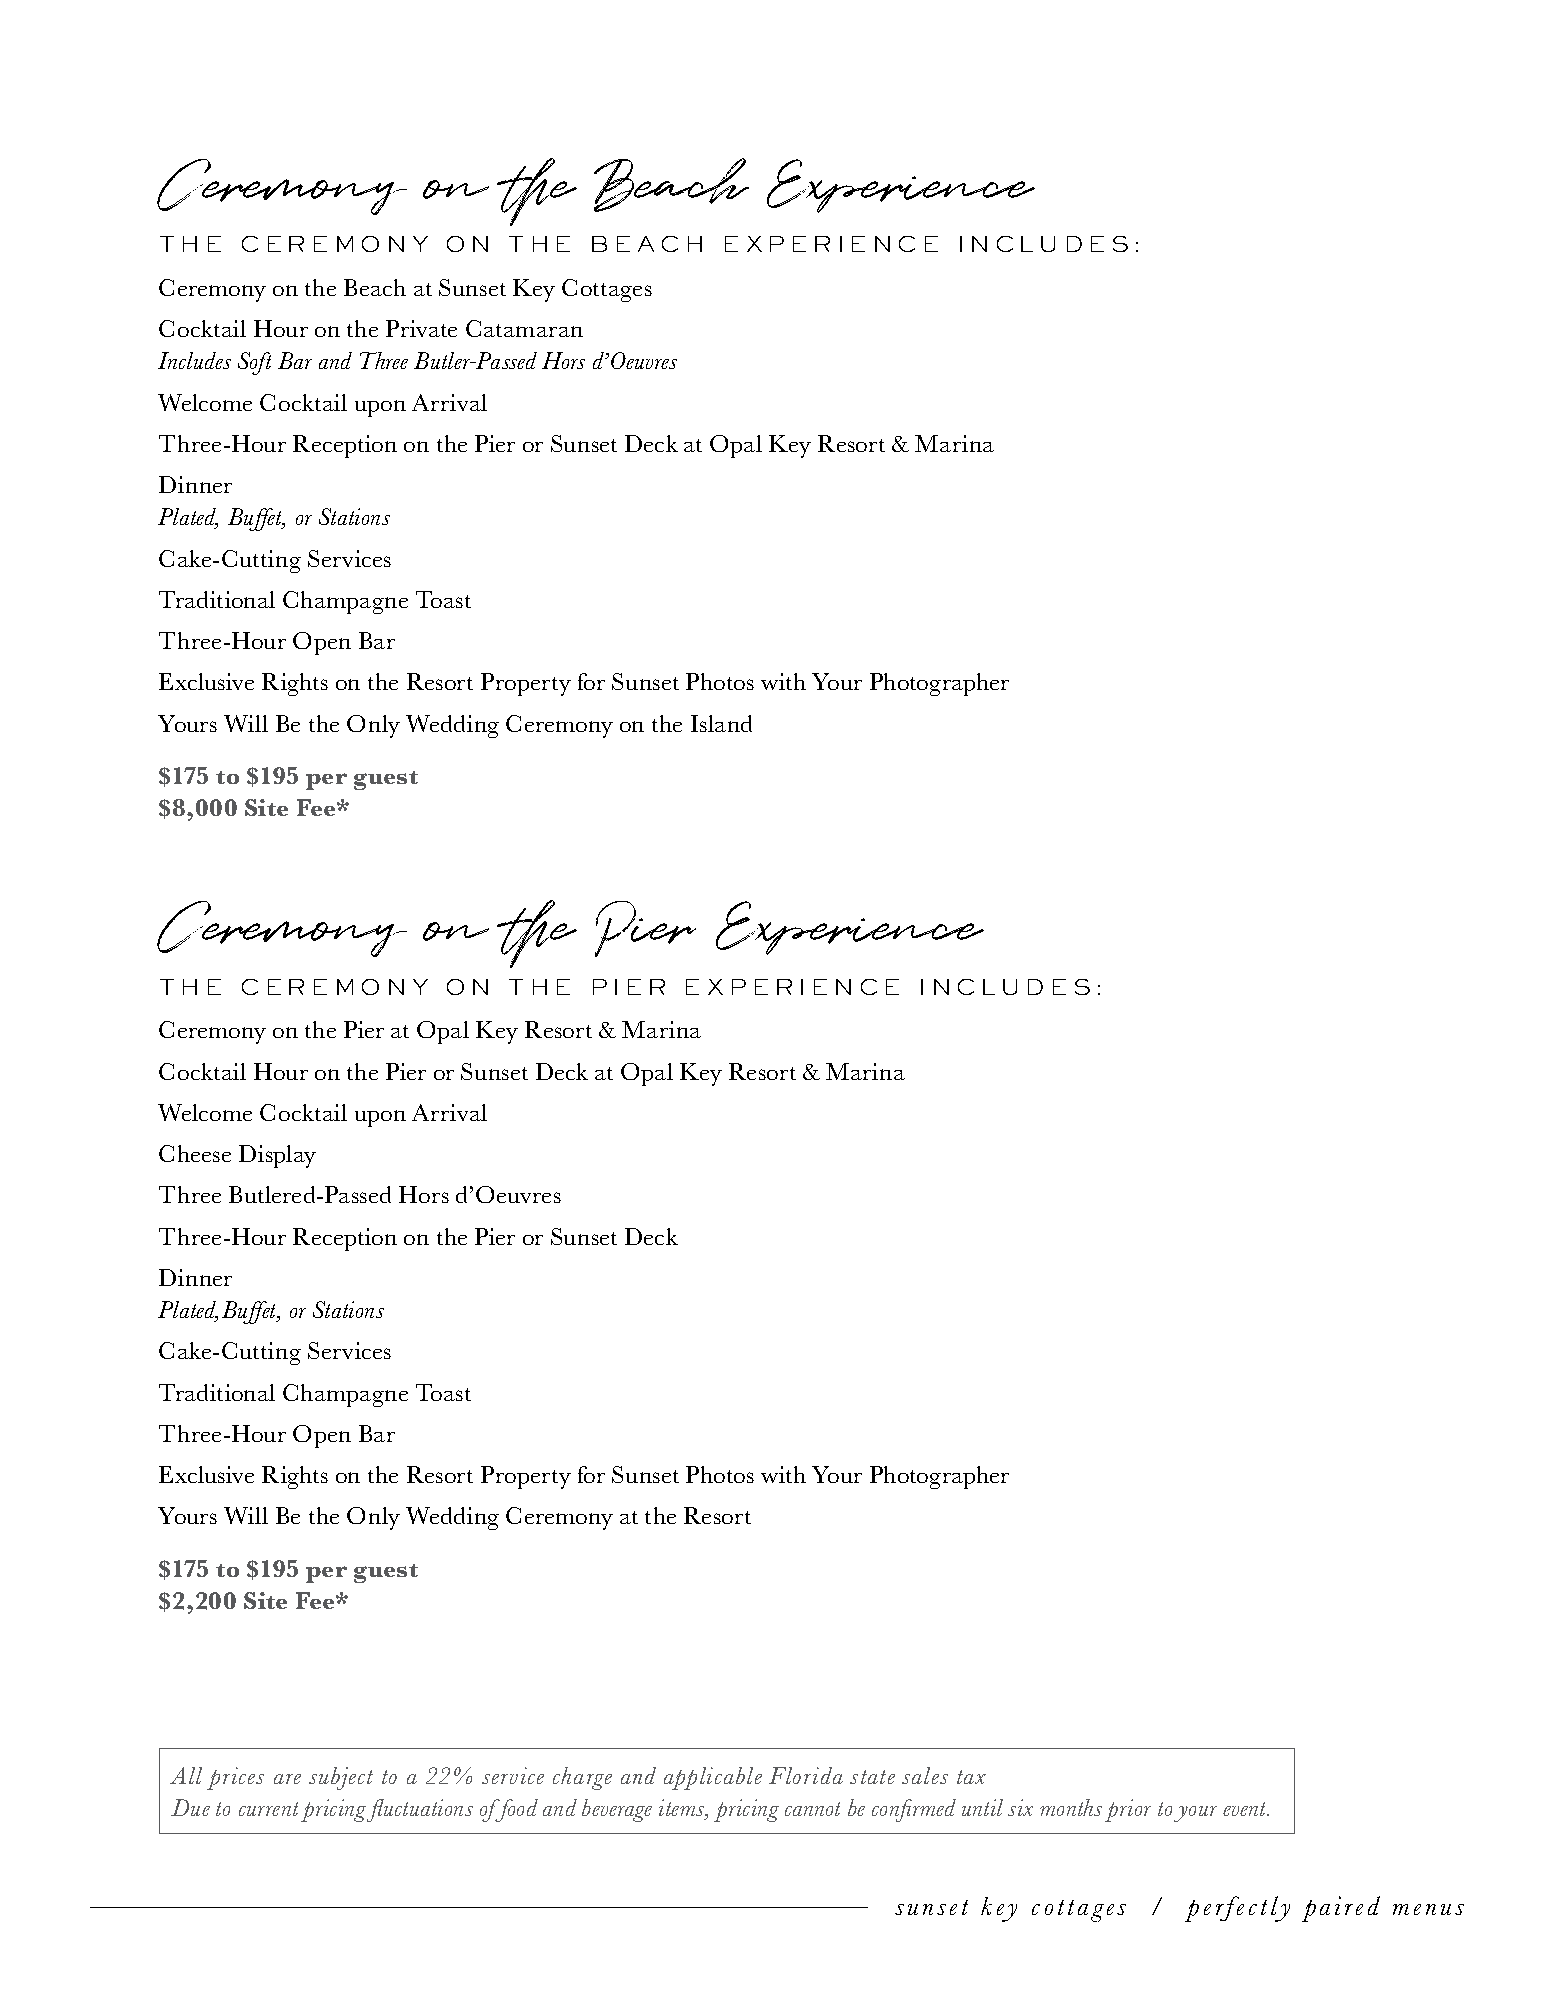 Image resolution: width=1544 pixels, height=1998 pixels. What do you see at coordinates (1246, 1809) in the screenshot?
I see `event` at bounding box center [1246, 1809].
